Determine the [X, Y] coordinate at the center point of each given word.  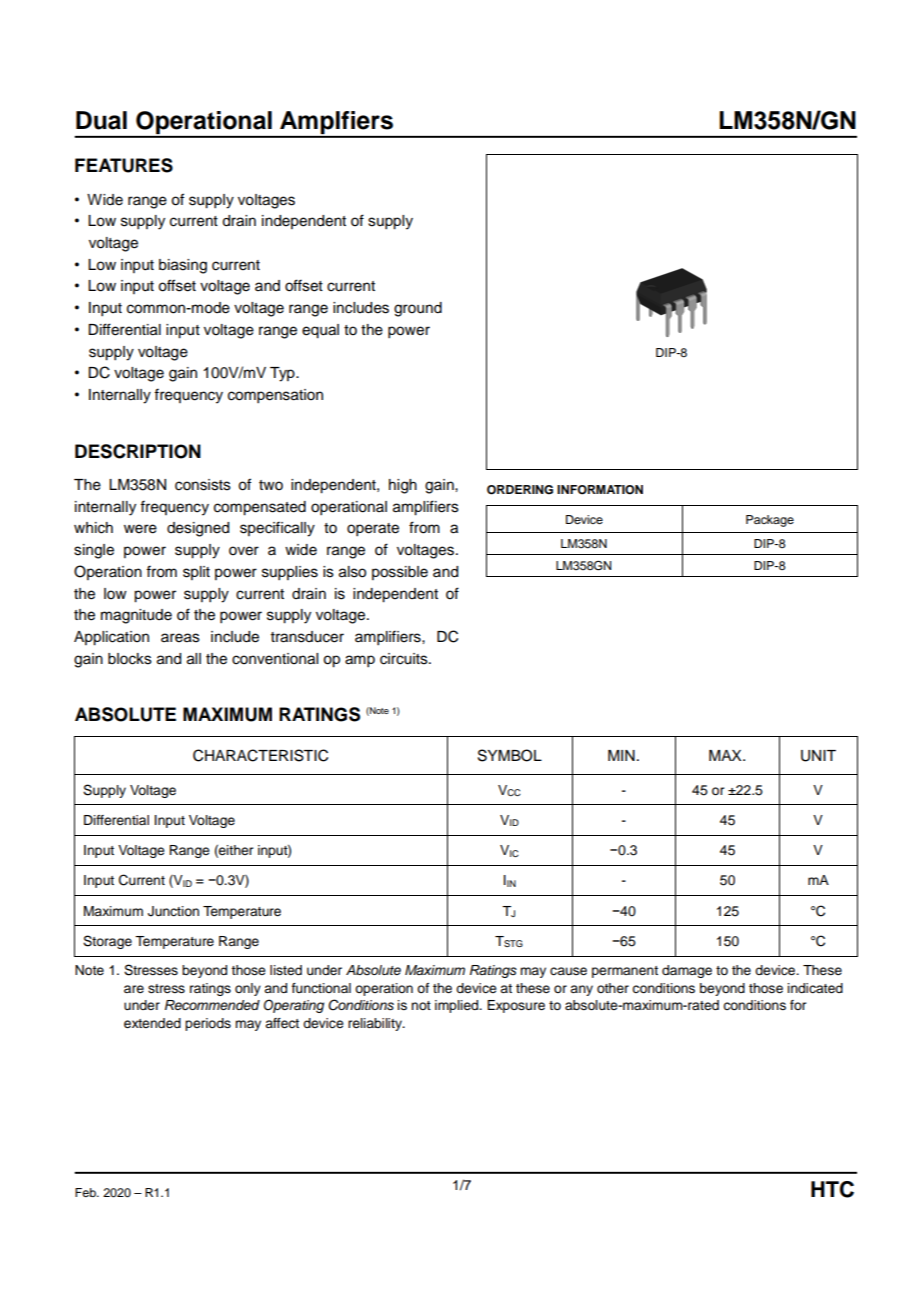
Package [770, 521]
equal [320, 331]
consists [203, 485]
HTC [832, 1189]
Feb [86, 1192]
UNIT [818, 756]
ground [418, 309]
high [403, 486]
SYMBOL [510, 755]
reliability [376, 1024]
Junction [173, 911]
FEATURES [124, 165]
